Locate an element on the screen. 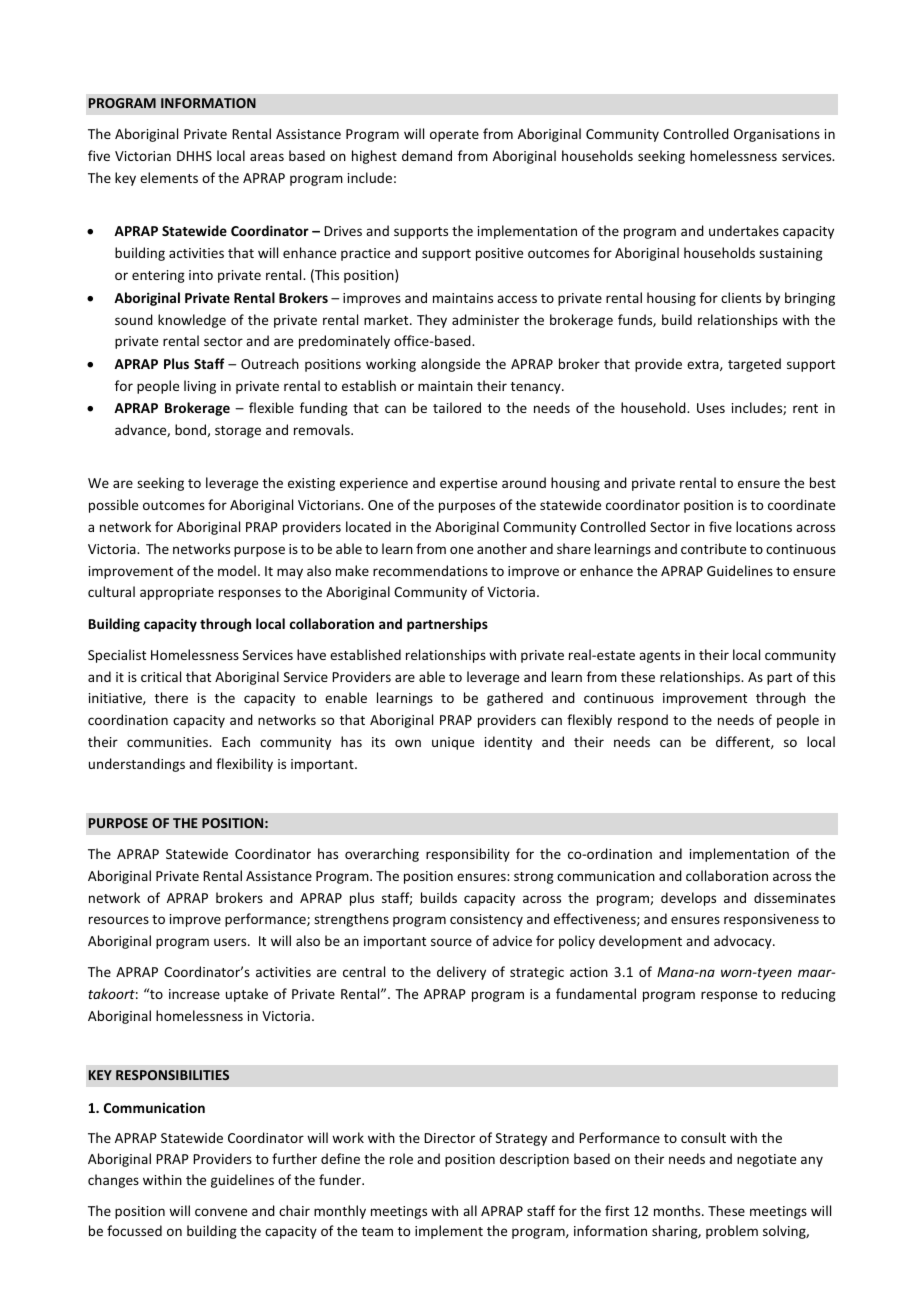 This screenshot has height=1308, width=924. flexibility is located at coordinates (244, 765).
